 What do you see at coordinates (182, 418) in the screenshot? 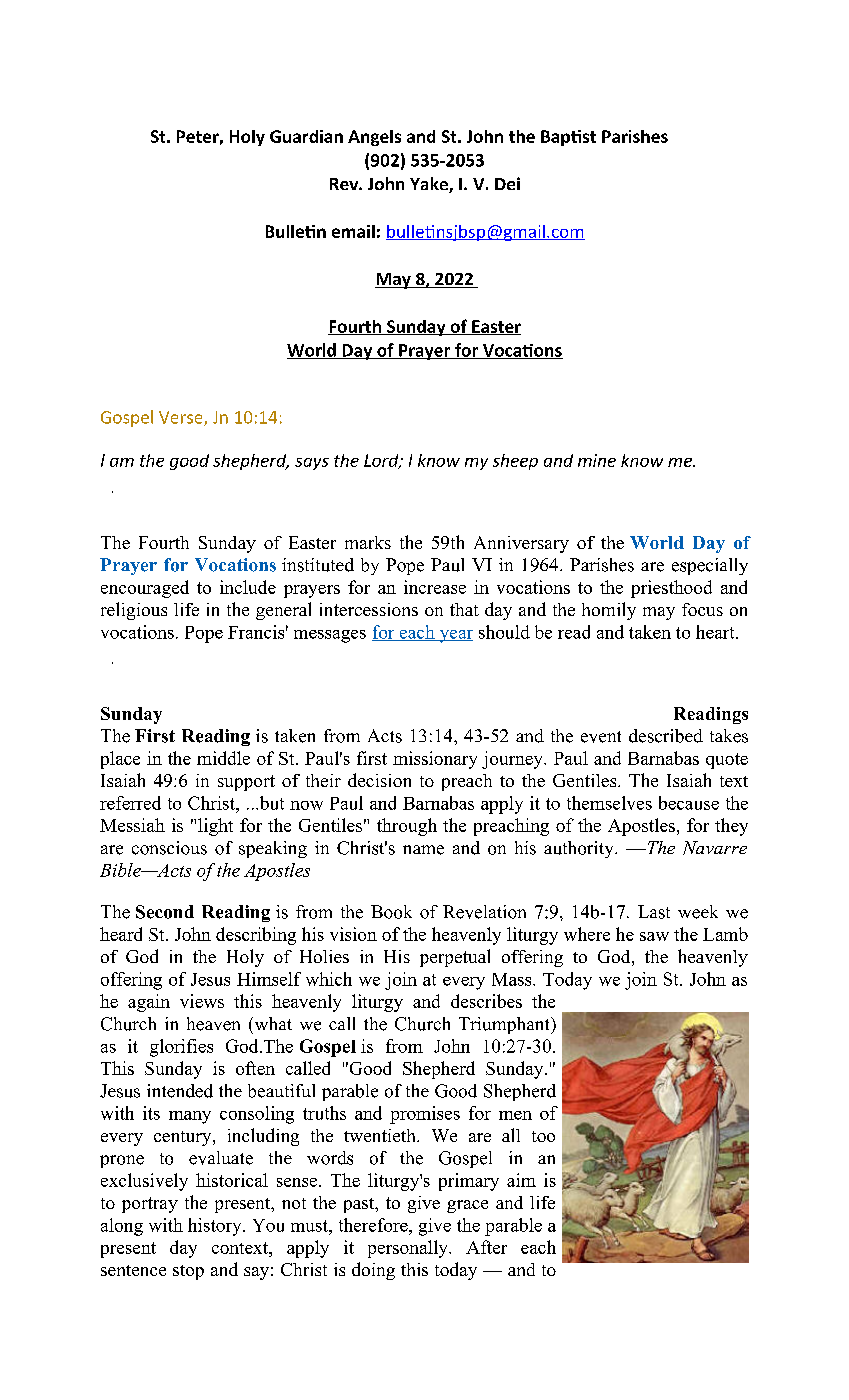
I see `Verse` at bounding box center [182, 418].
